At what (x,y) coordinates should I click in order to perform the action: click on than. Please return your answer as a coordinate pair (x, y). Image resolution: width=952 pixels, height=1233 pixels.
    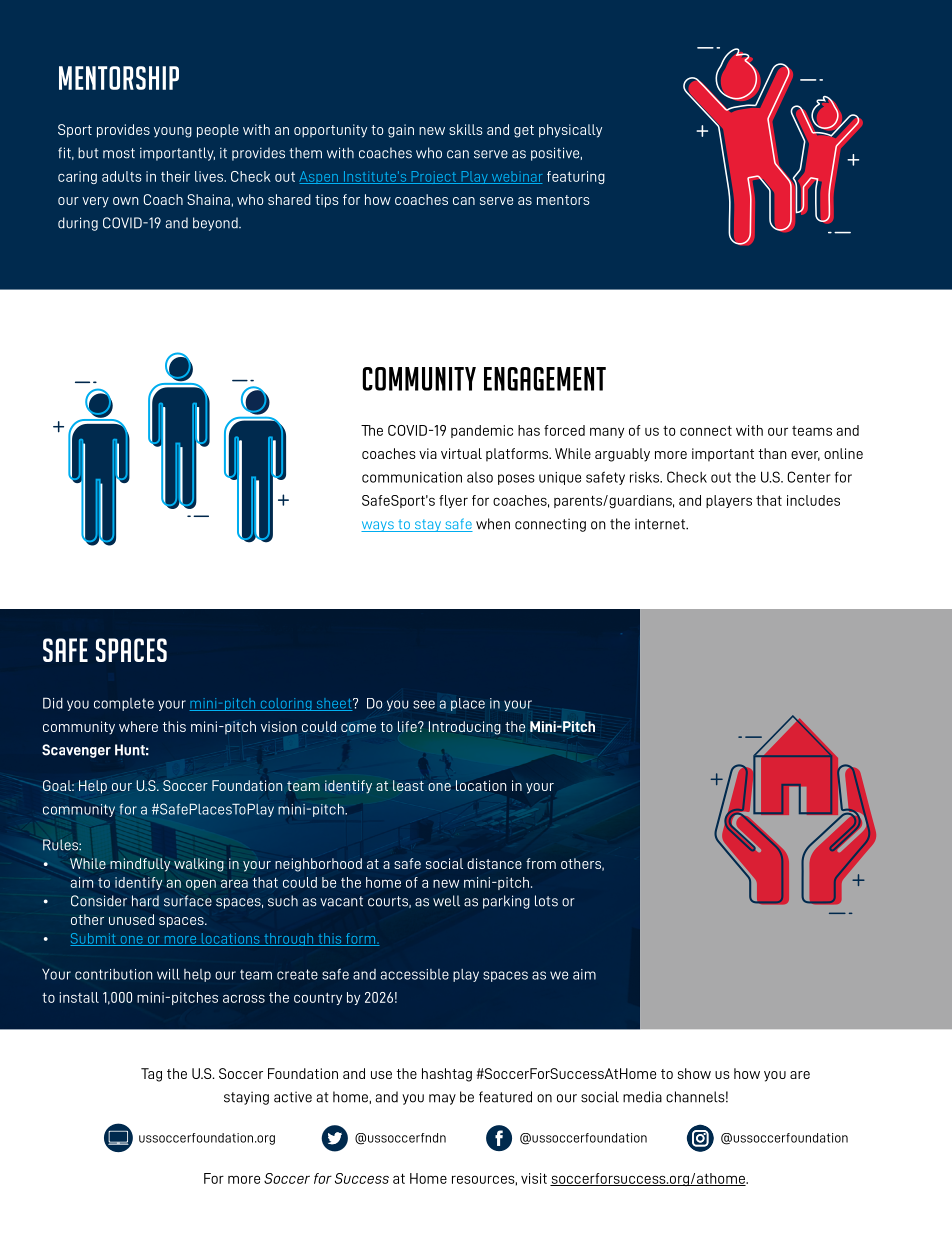
    Looking at the image, I should click on (773, 453).
